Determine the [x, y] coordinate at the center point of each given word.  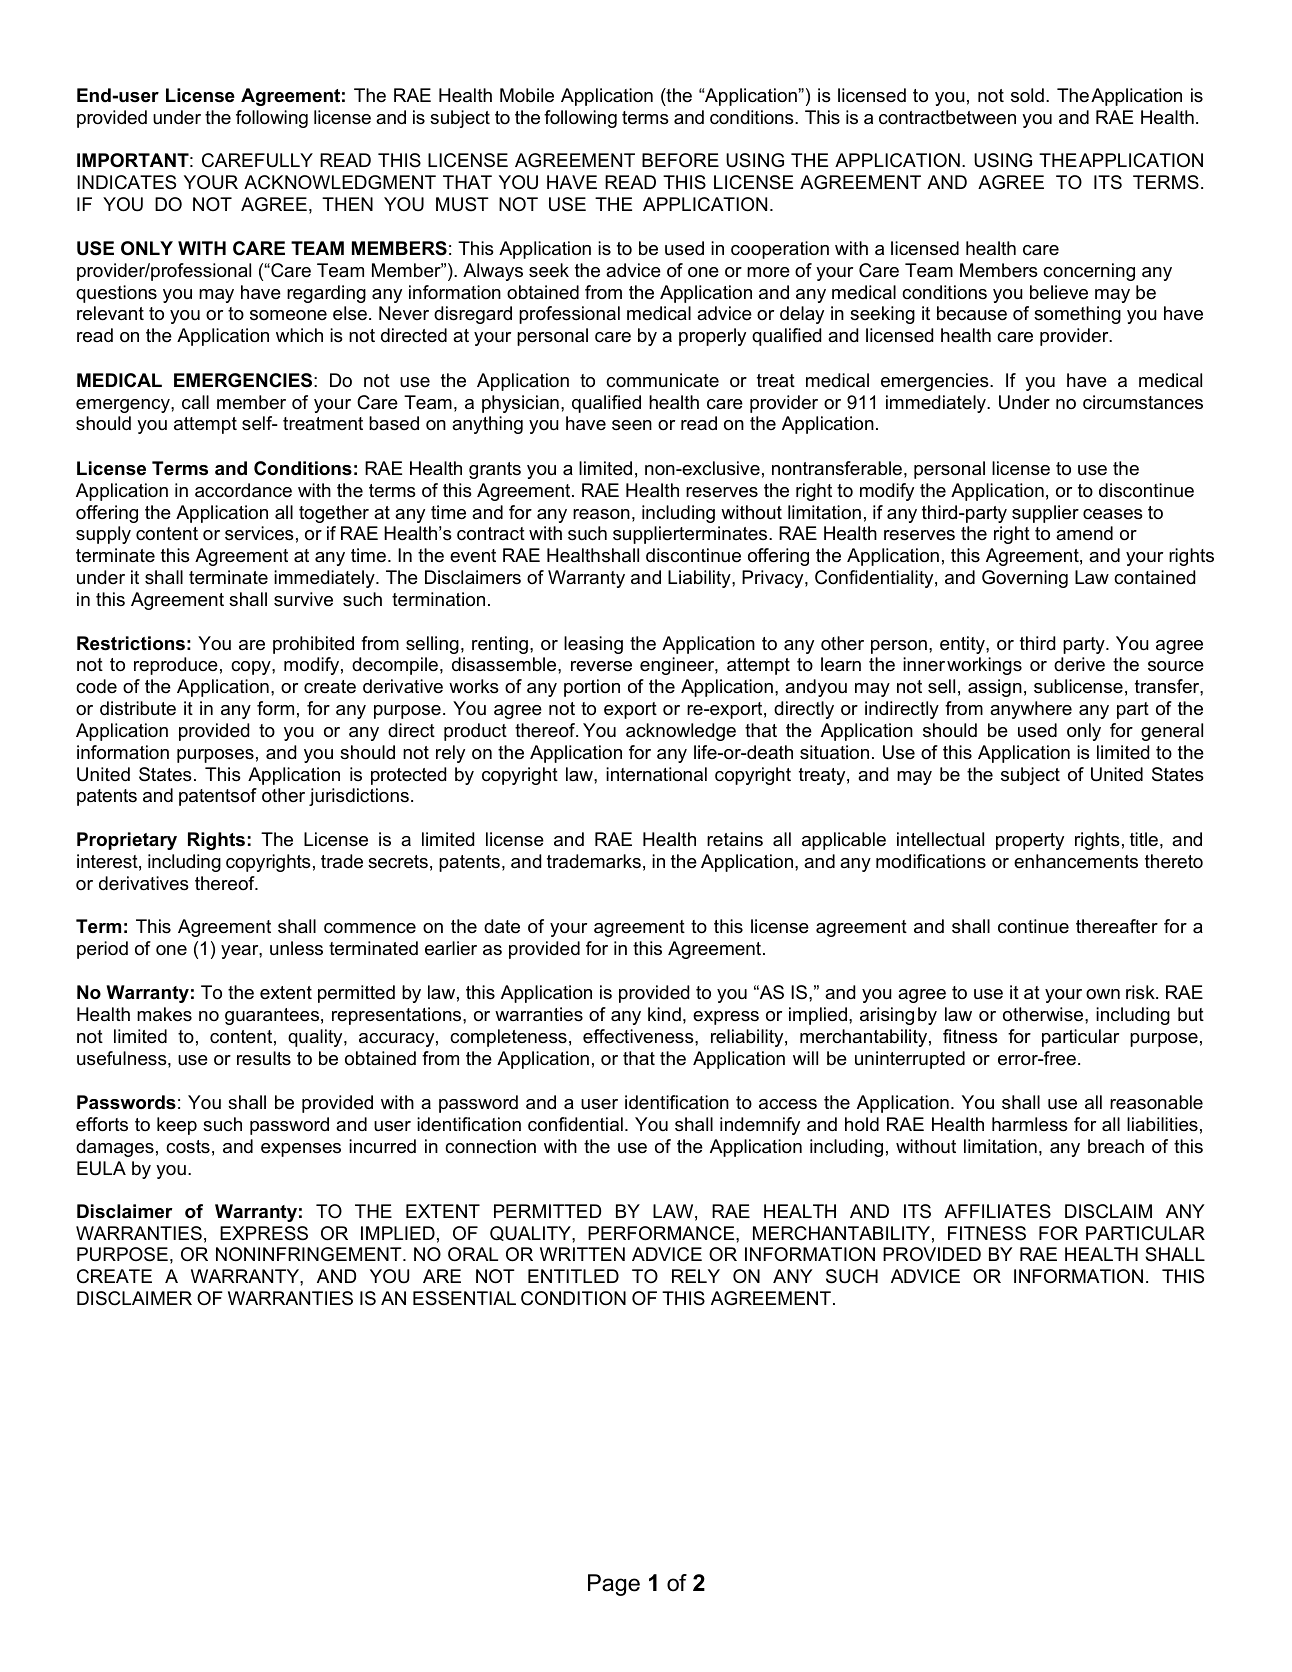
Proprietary [127, 841]
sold [1027, 95]
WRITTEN [582, 1254]
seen [632, 425]
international [656, 774]
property [1030, 841]
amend [1084, 533]
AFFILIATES [997, 1211]
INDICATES [126, 182]
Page [614, 1585]
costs [188, 1147]
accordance [243, 490]
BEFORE [680, 160]
